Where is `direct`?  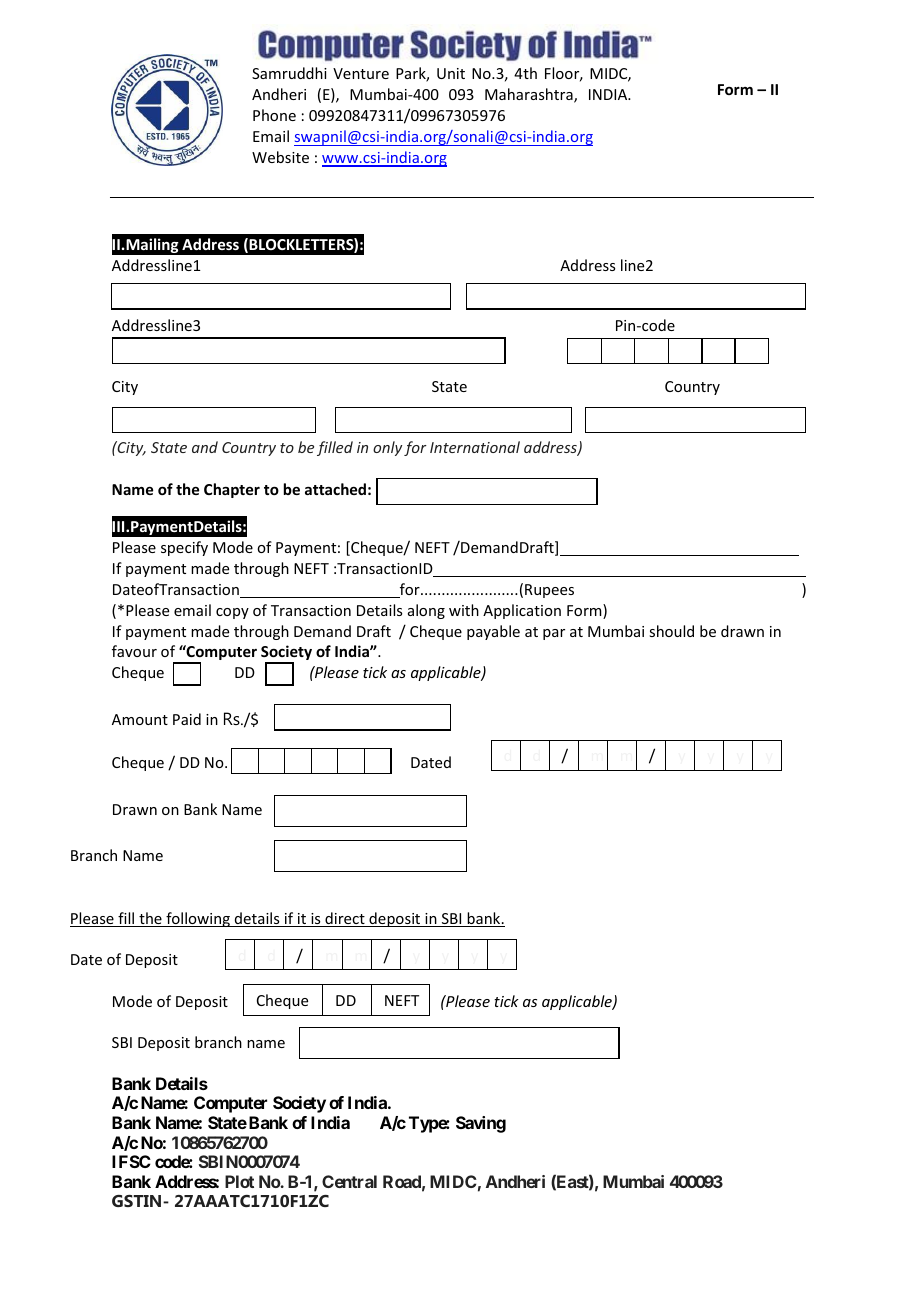
direct is located at coordinates (345, 919).
